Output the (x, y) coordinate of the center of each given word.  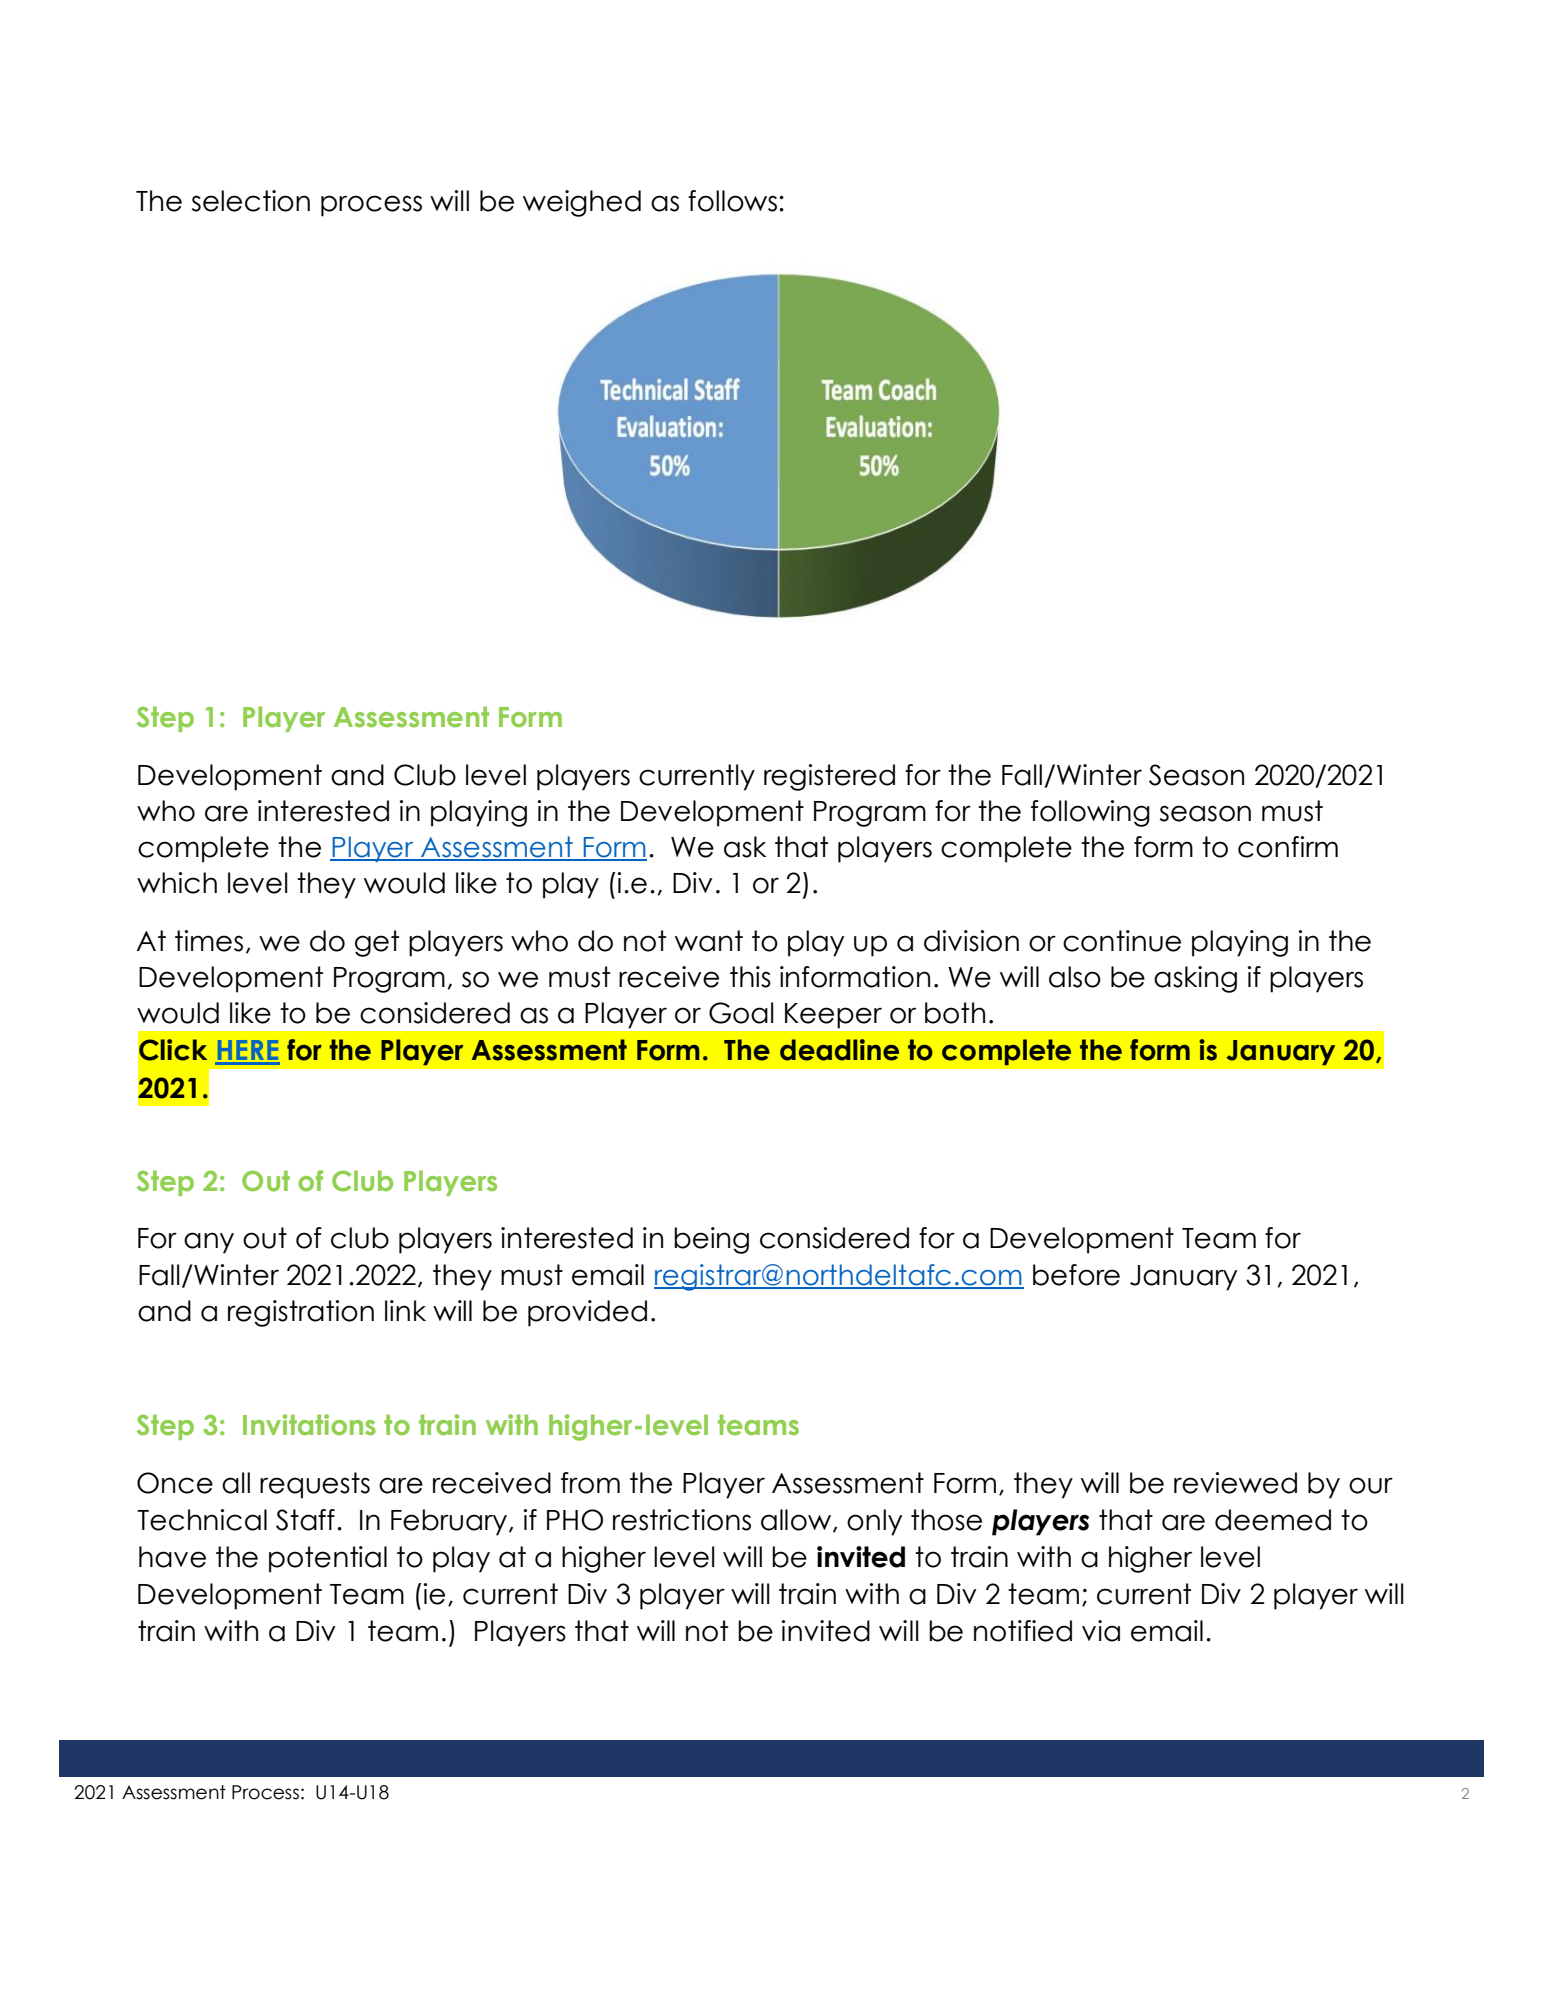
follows (734, 201)
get (377, 943)
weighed (582, 203)
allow (797, 1521)
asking (1195, 979)
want (709, 941)
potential (328, 1559)
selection (251, 201)
